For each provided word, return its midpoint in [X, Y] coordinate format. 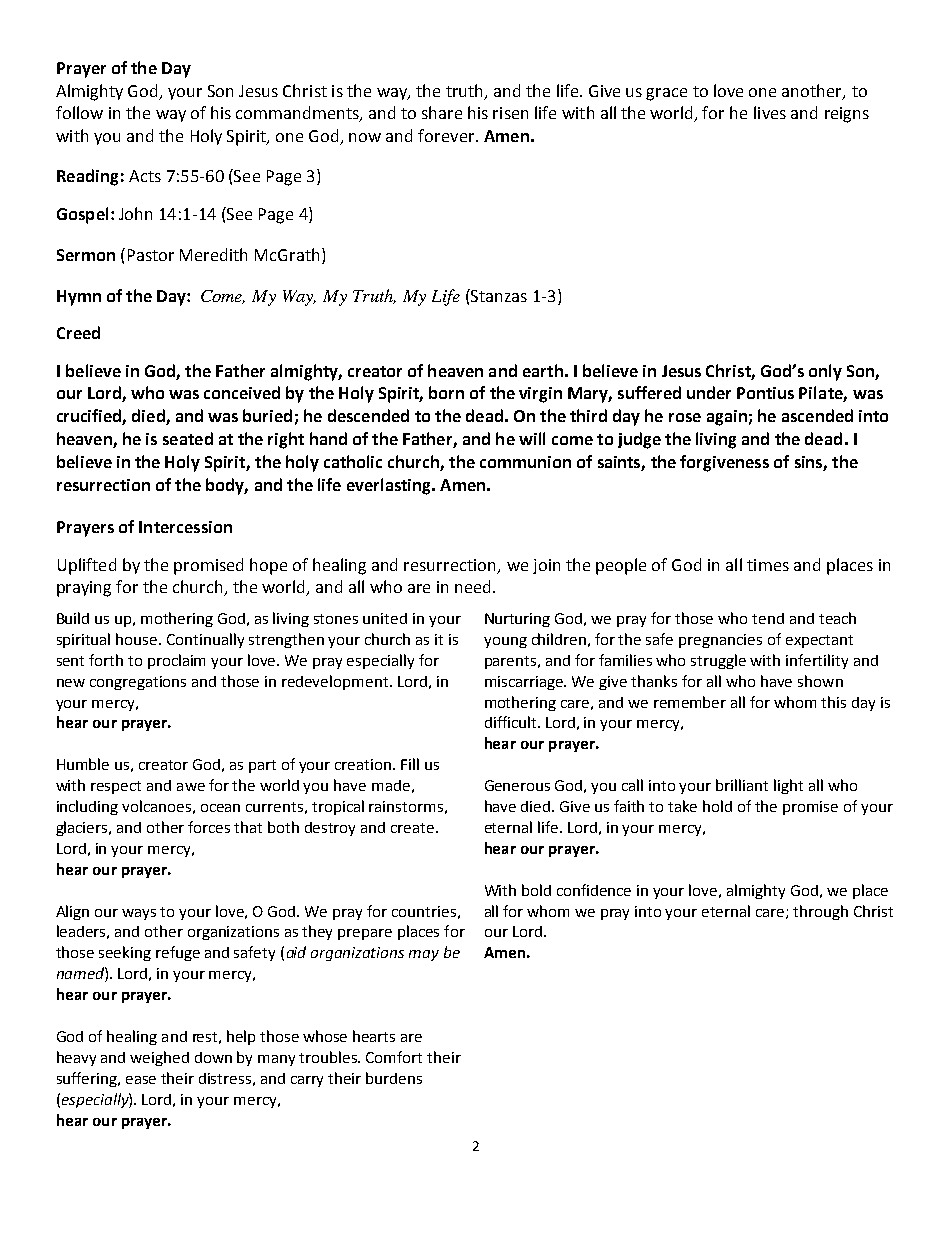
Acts [145, 176]
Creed [78, 332]
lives [770, 112]
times [768, 565]
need [472, 586]
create [414, 828]
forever [447, 135]
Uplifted [87, 566]
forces [209, 827]
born [446, 392]
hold [717, 806]
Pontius [765, 393]
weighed [159, 1058]
